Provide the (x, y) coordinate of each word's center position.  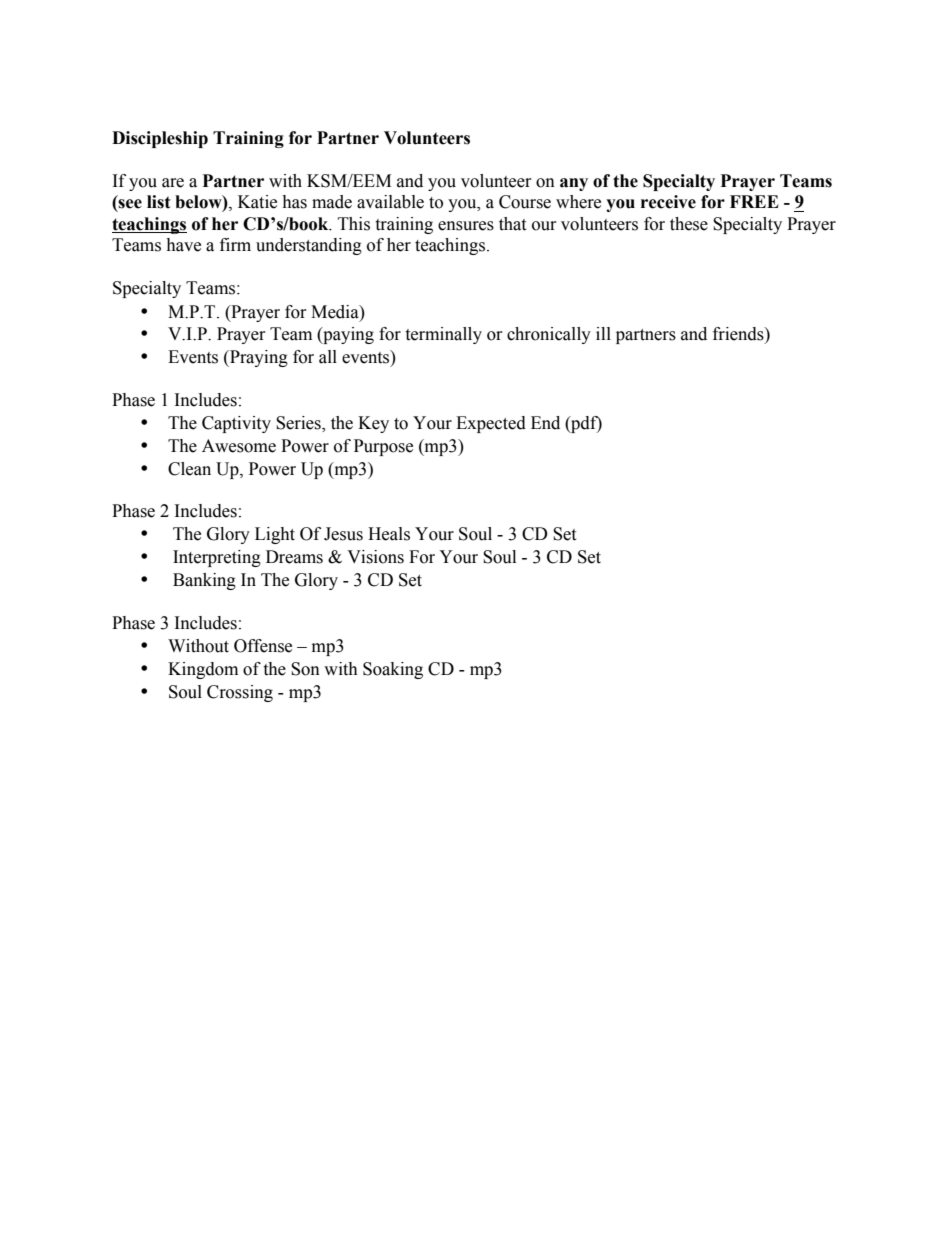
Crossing (240, 693)
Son (305, 669)
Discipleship (160, 139)
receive (668, 202)
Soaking (393, 670)
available (390, 202)
